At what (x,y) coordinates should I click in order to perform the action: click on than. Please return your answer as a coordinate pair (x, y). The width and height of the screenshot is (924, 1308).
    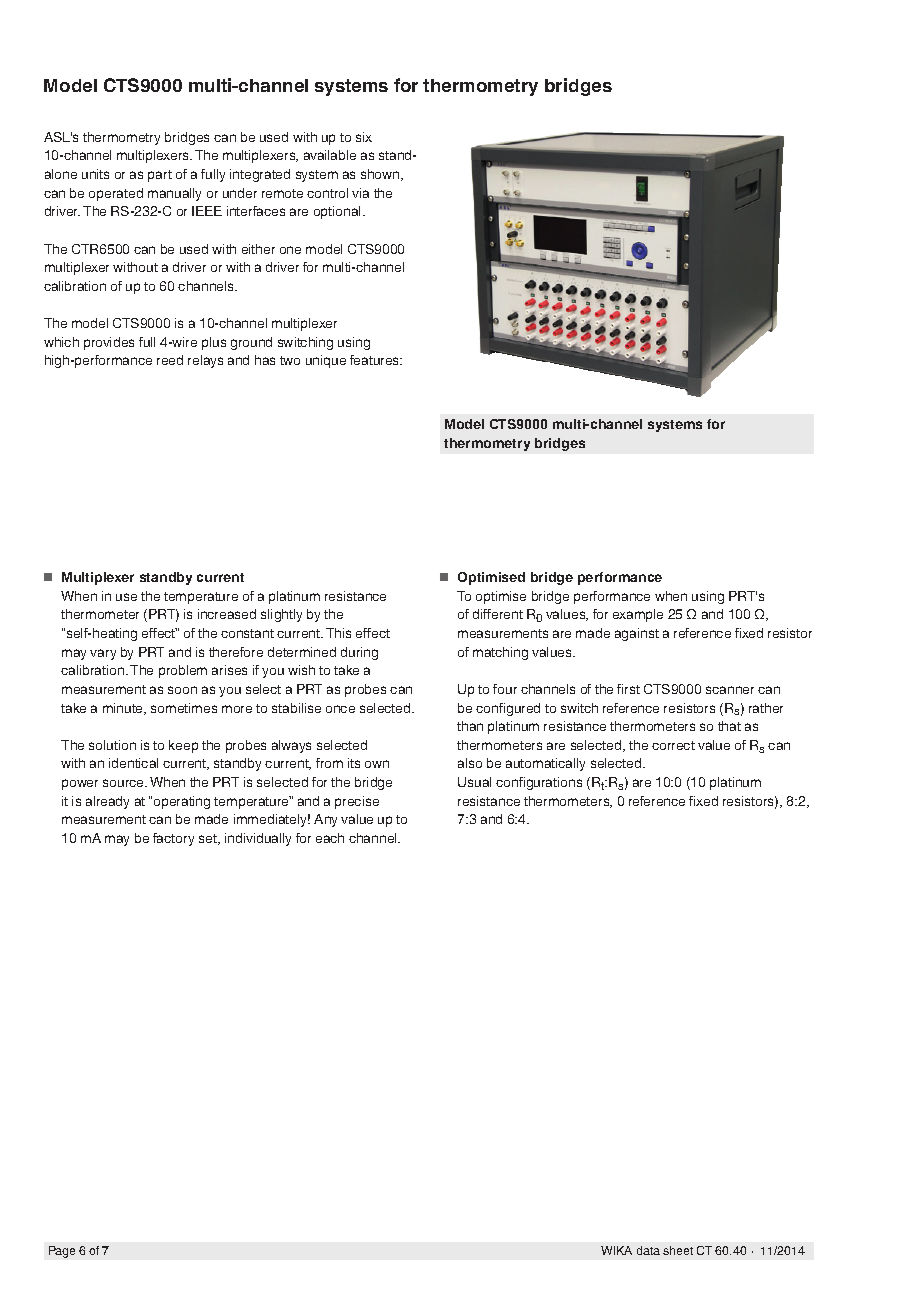
    Looking at the image, I should click on (470, 726).
